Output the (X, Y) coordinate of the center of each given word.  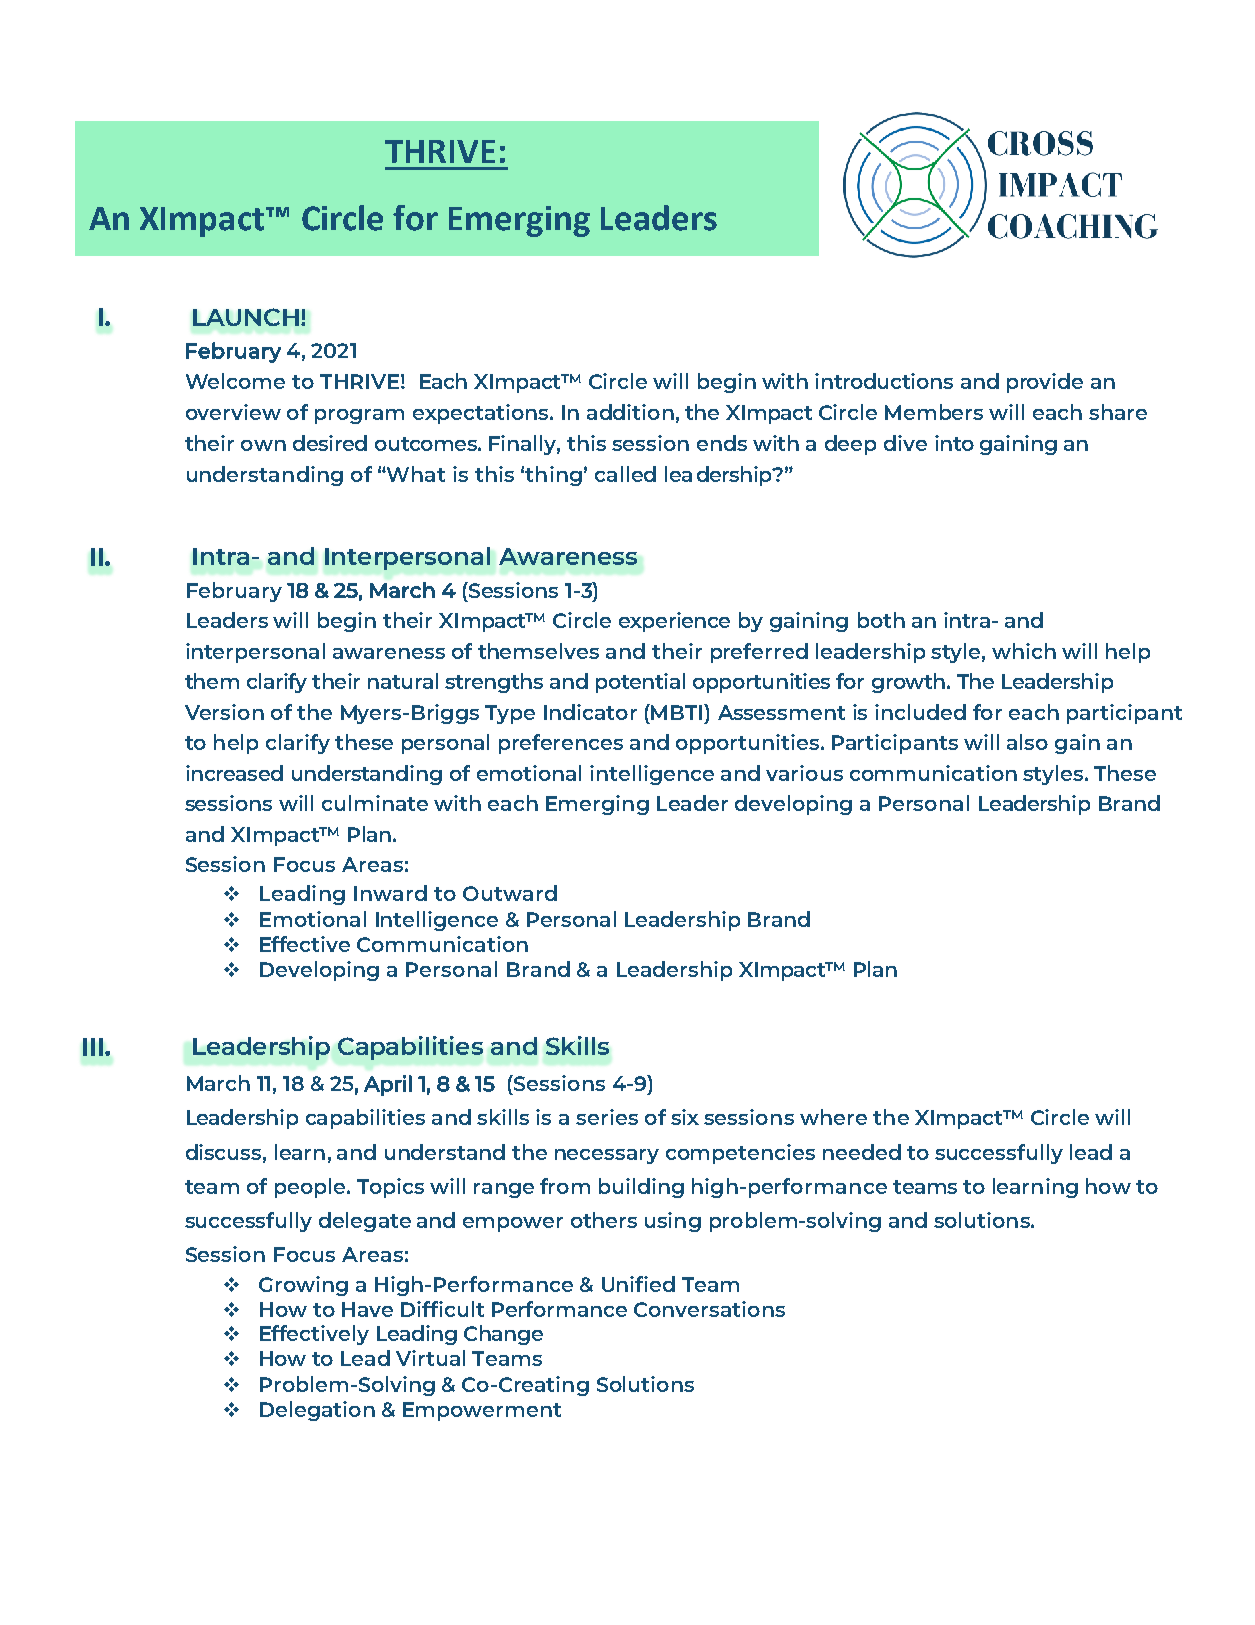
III (93, 1047)
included (920, 712)
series (607, 1117)
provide (1045, 383)
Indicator (590, 712)
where (833, 1117)
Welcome (235, 381)
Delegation (317, 1411)
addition (630, 412)
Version (224, 712)
